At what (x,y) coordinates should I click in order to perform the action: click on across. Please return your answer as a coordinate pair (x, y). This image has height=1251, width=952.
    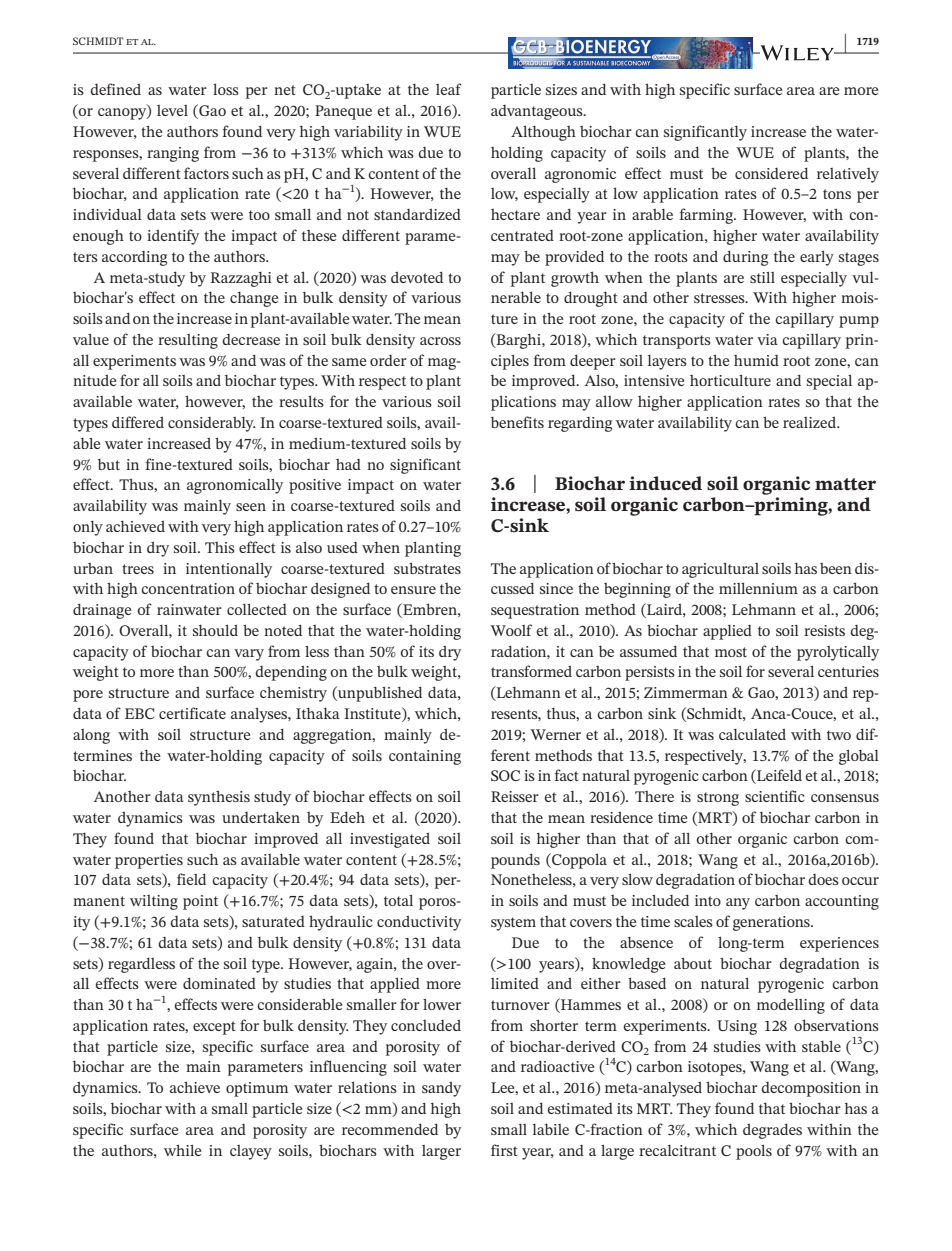
    Looking at the image, I should click on (440, 341).
